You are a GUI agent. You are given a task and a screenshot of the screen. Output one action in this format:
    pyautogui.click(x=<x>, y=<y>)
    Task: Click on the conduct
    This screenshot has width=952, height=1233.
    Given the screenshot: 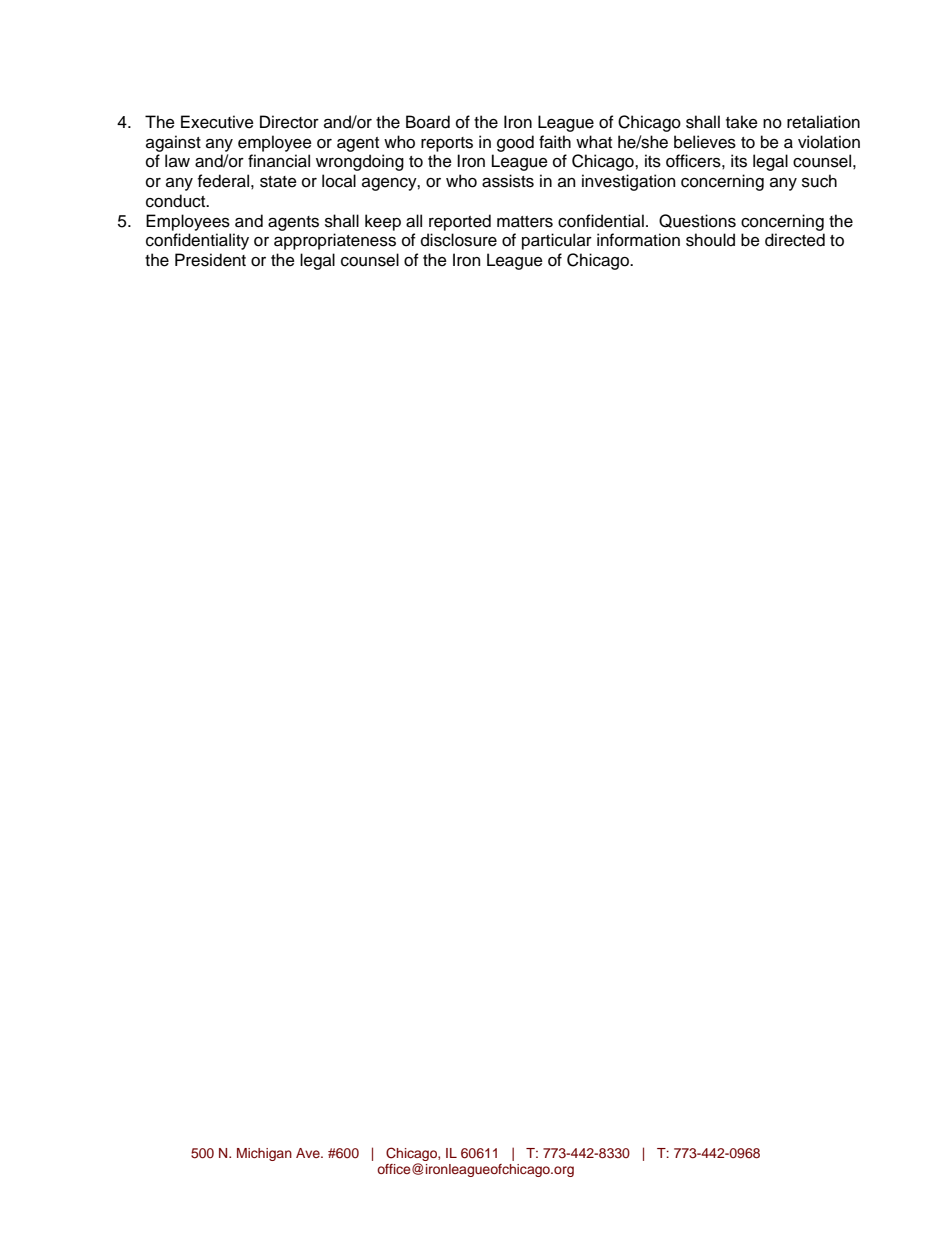 What is the action you would take?
    pyautogui.click(x=177, y=201)
